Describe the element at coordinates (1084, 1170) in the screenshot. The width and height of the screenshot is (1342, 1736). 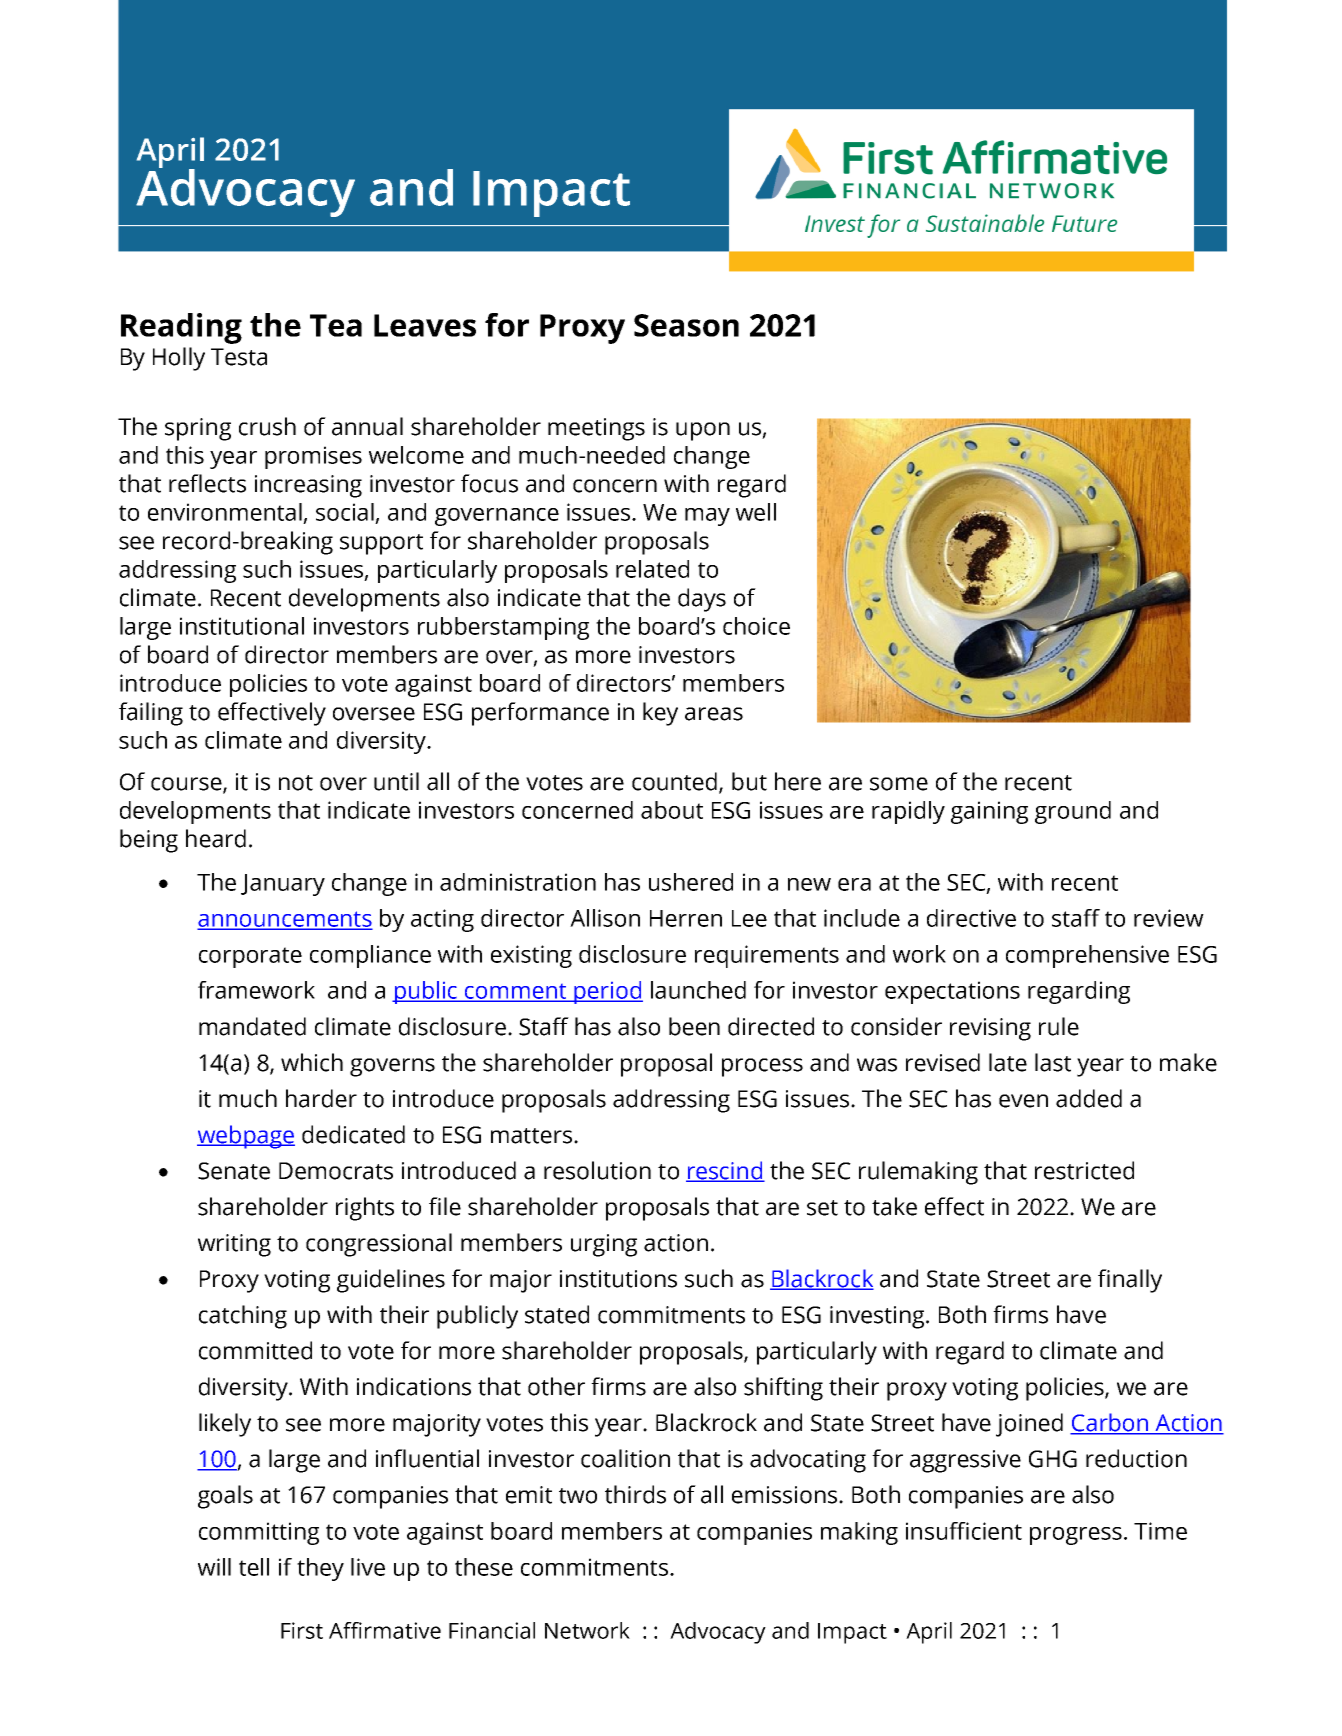
I see `restricted` at that location.
